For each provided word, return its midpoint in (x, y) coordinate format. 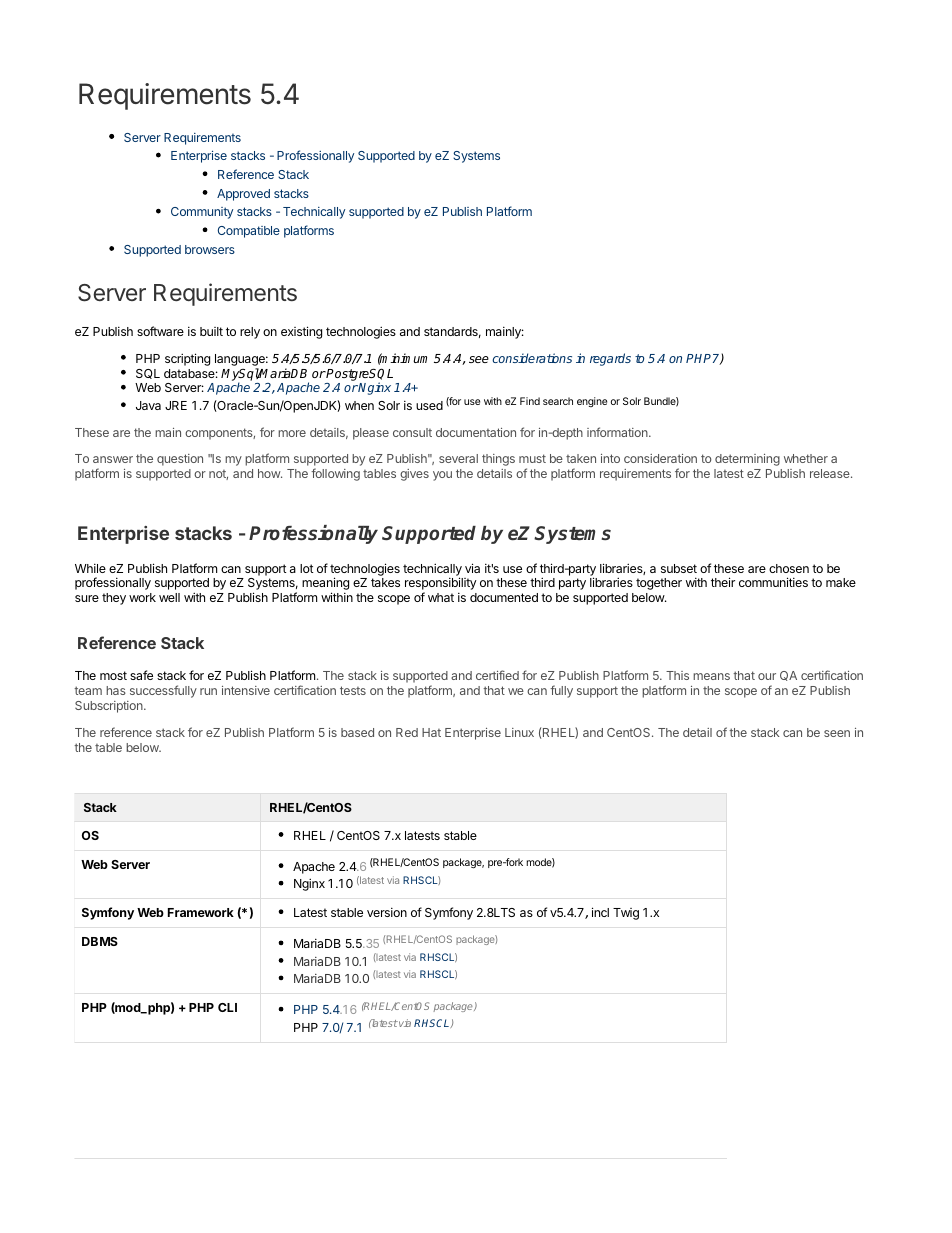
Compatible (249, 232)
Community (202, 213)
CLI (227, 1007)
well (169, 597)
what (441, 597)
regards (610, 359)
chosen (789, 568)
